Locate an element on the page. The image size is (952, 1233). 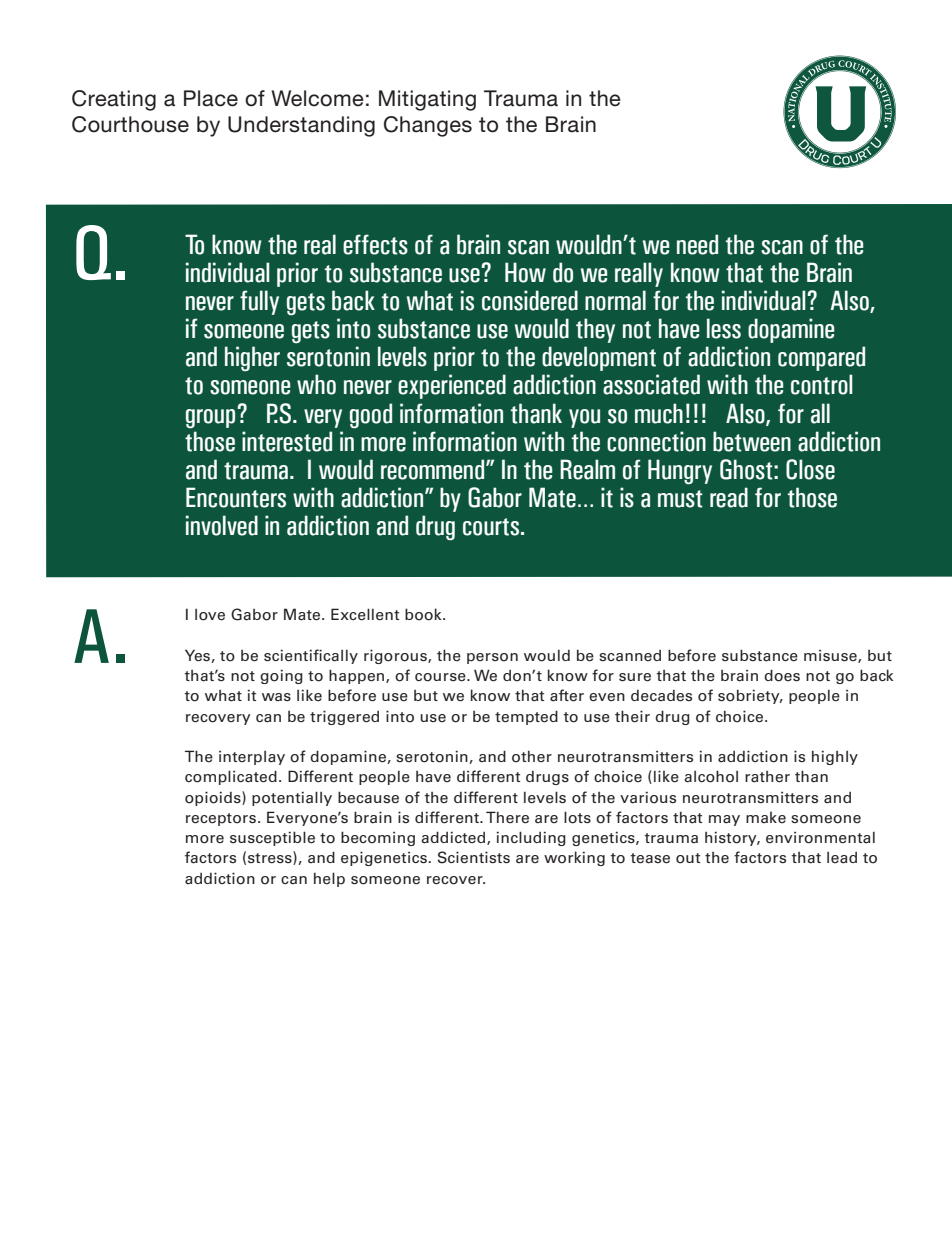
considered is located at coordinates (530, 300).
